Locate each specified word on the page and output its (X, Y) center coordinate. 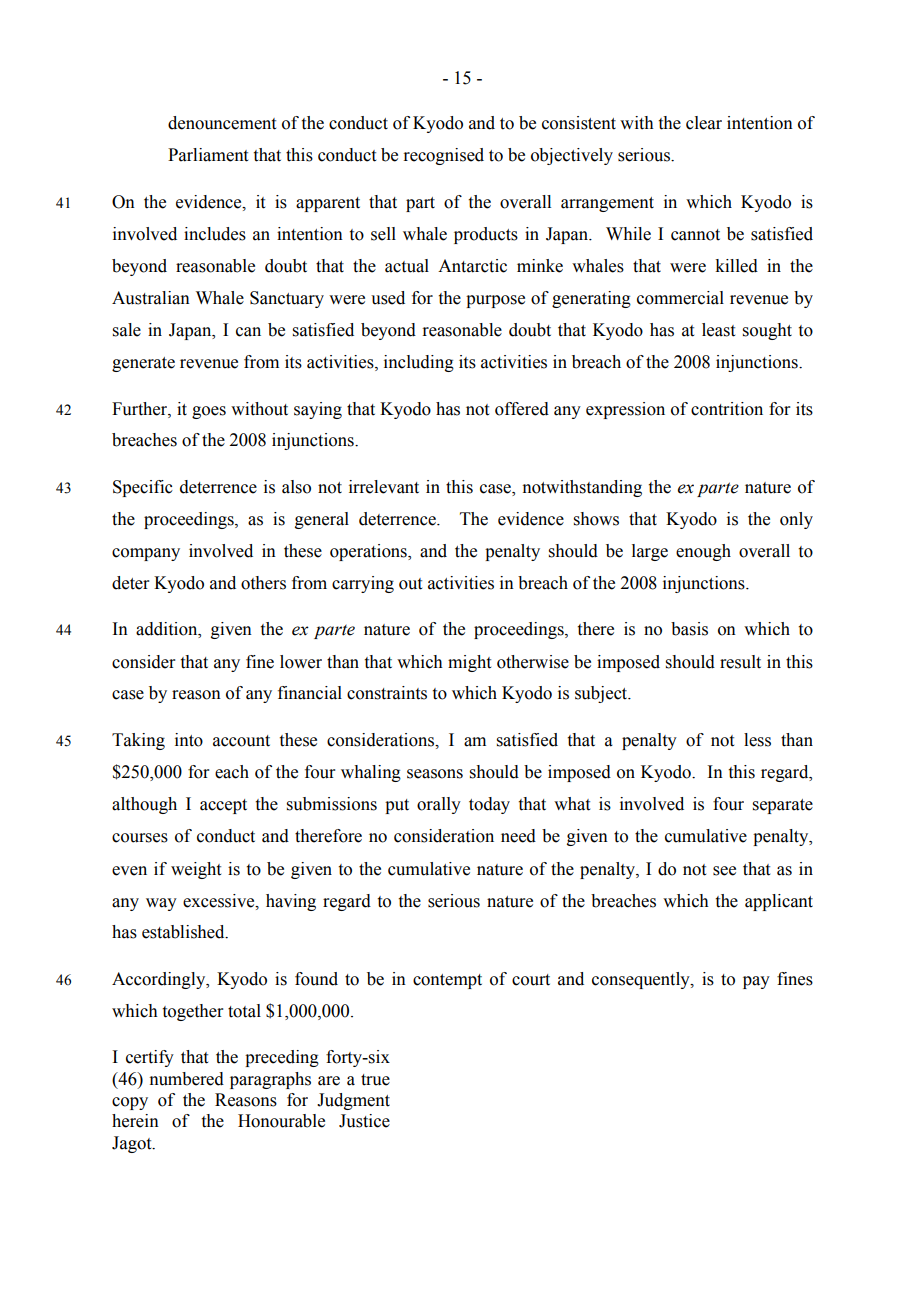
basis (689, 629)
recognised (443, 156)
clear (704, 123)
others (263, 583)
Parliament (208, 155)
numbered (186, 1079)
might (469, 663)
